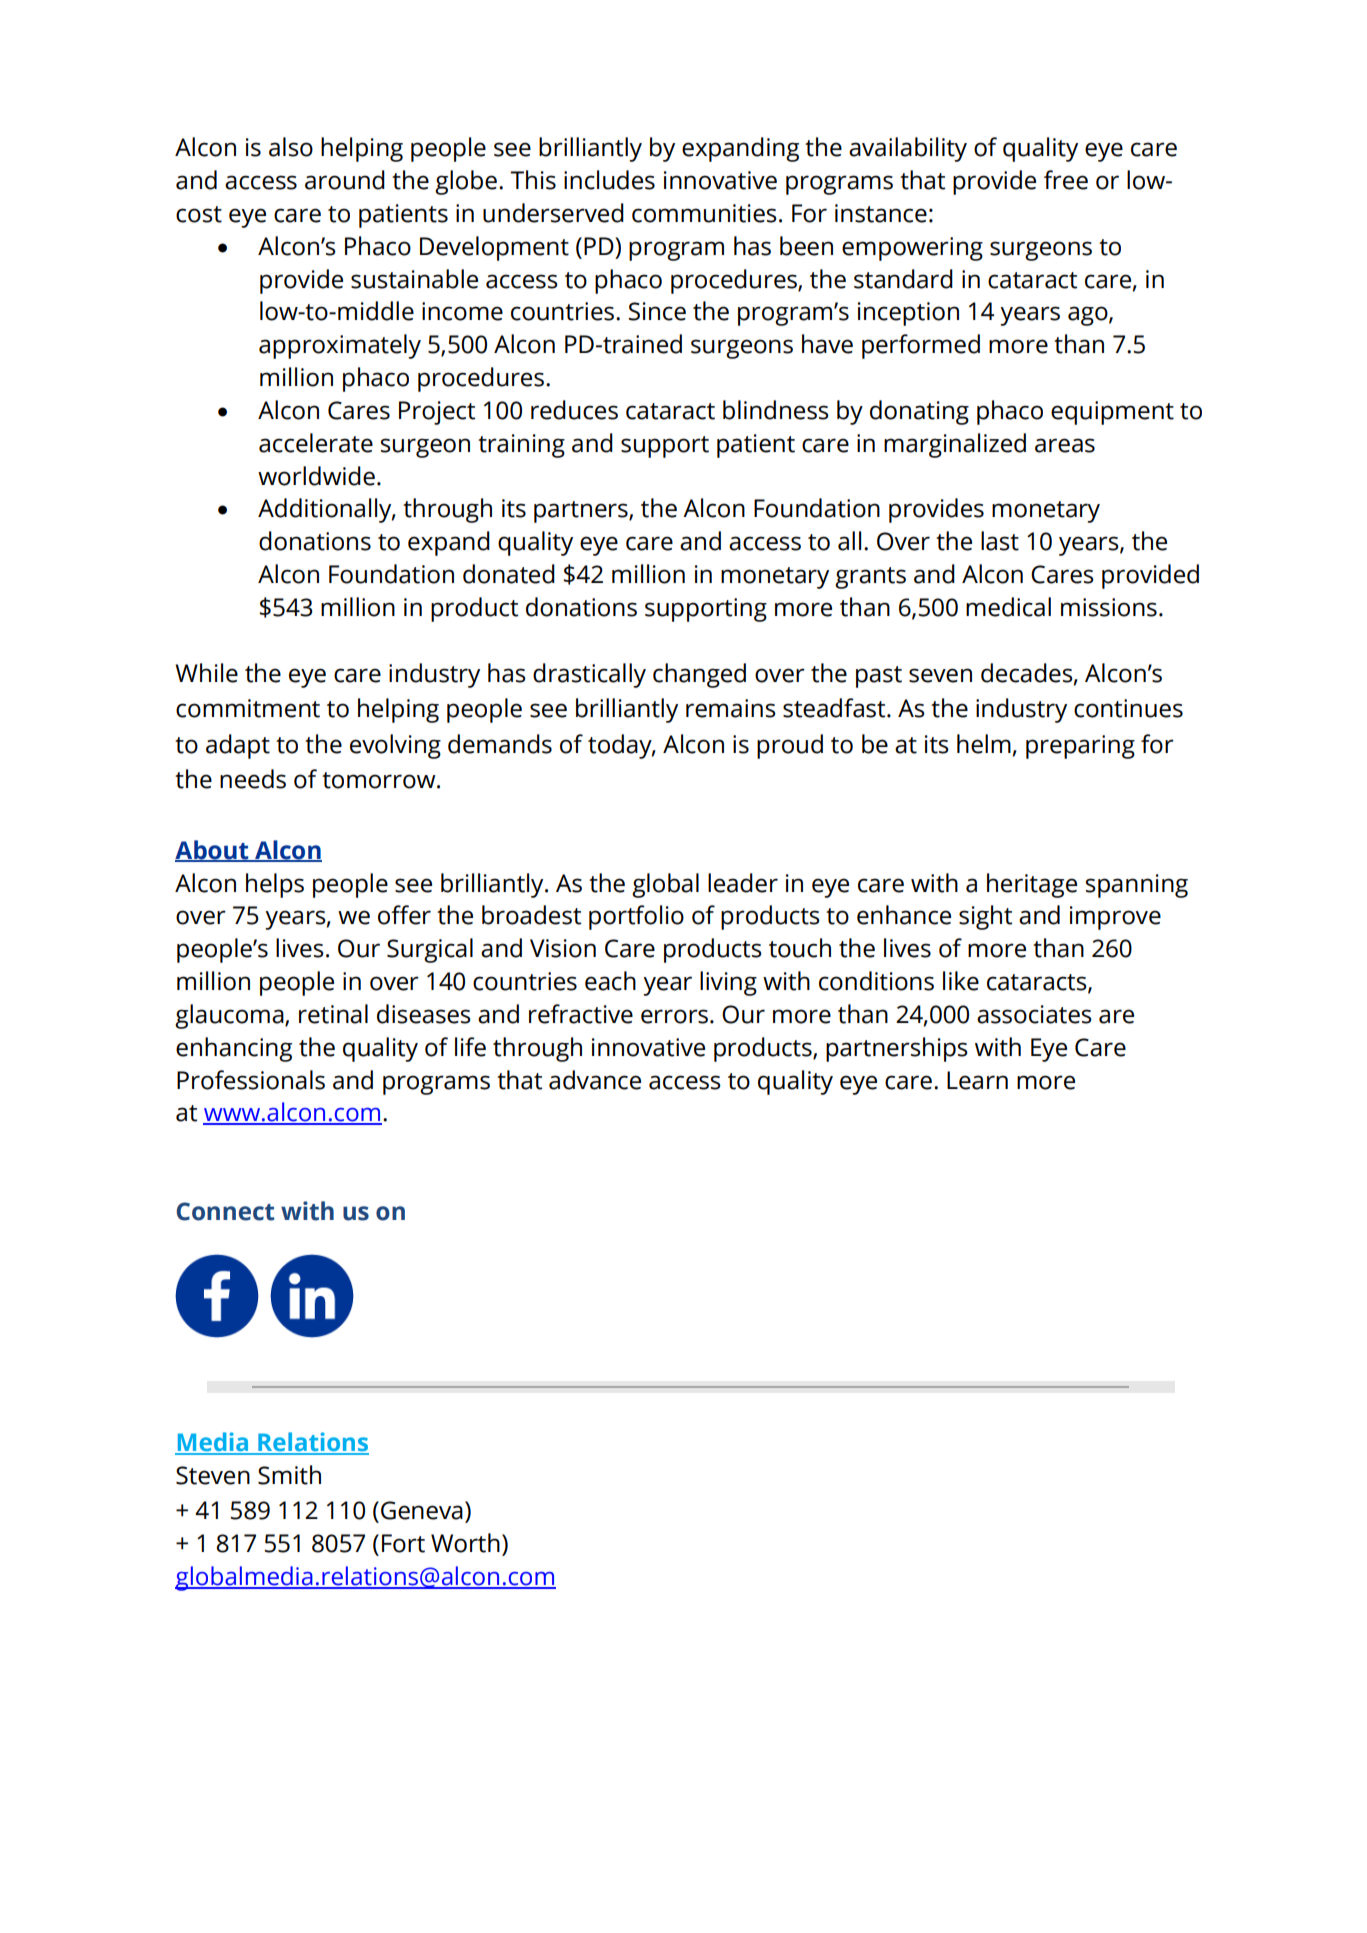  What do you see at coordinates (333, 1014) in the image?
I see `retinal` at bounding box center [333, 1014].
